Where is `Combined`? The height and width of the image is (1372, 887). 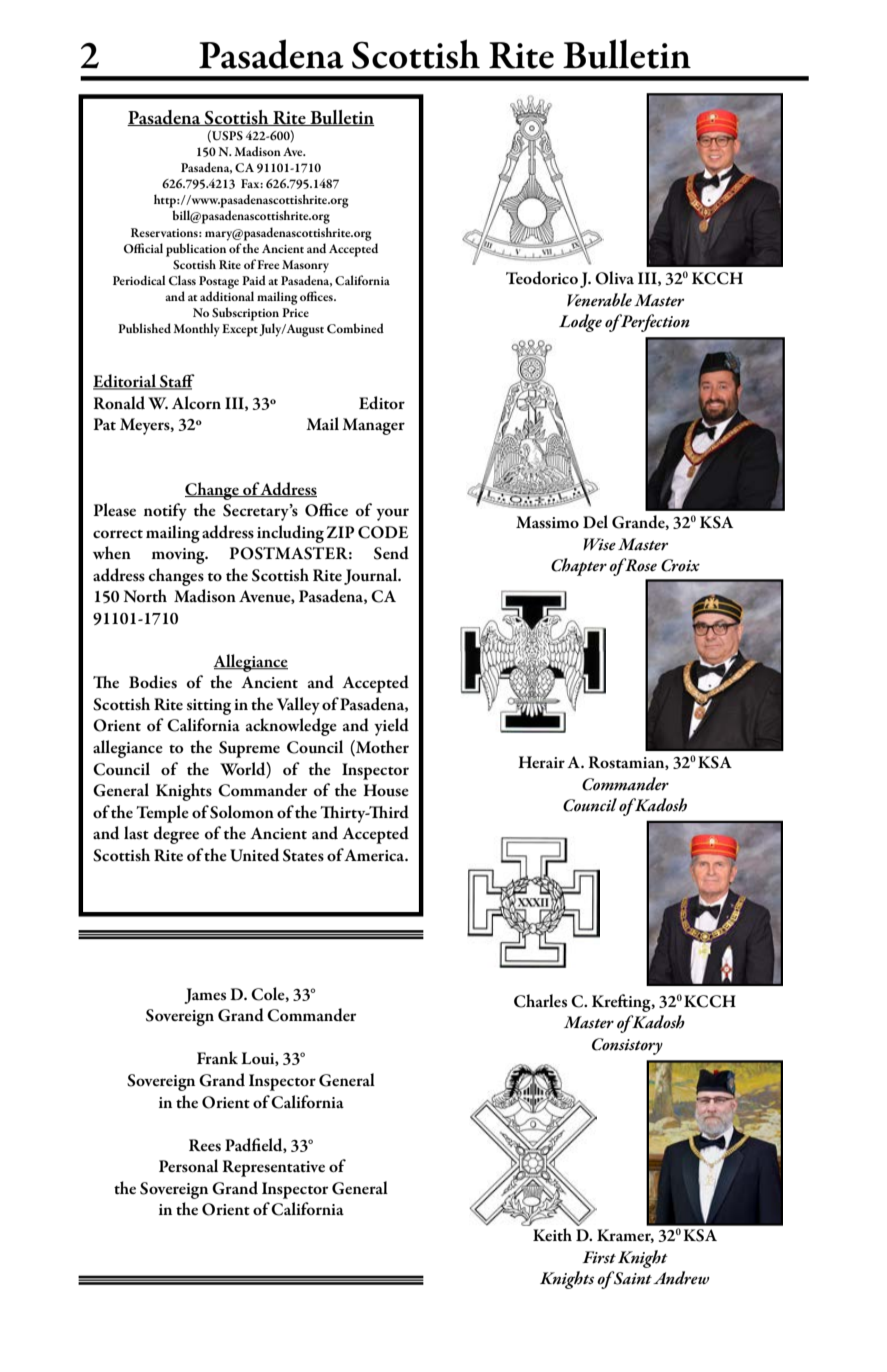 Combined is located at coordinates (355, 328).
